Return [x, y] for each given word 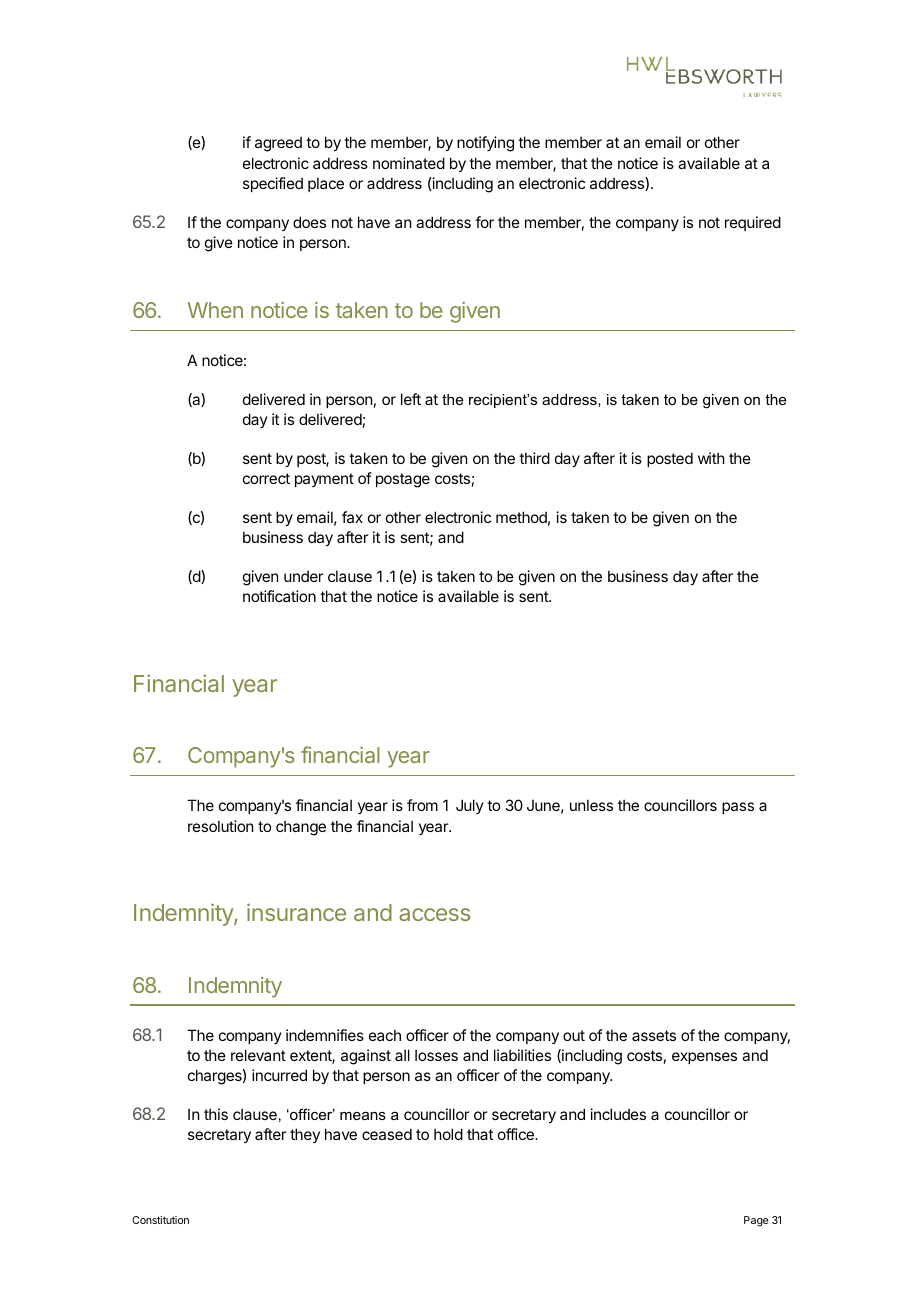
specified [273, 184]
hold [448, 1134]
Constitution [160, 1220]
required [753, 223]
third [534, 458]
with [711, 458]
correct [266, 478]
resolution [220, 826]
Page [756, 1221]
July [470, 806]
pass [738, 808]
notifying [485, 144]
